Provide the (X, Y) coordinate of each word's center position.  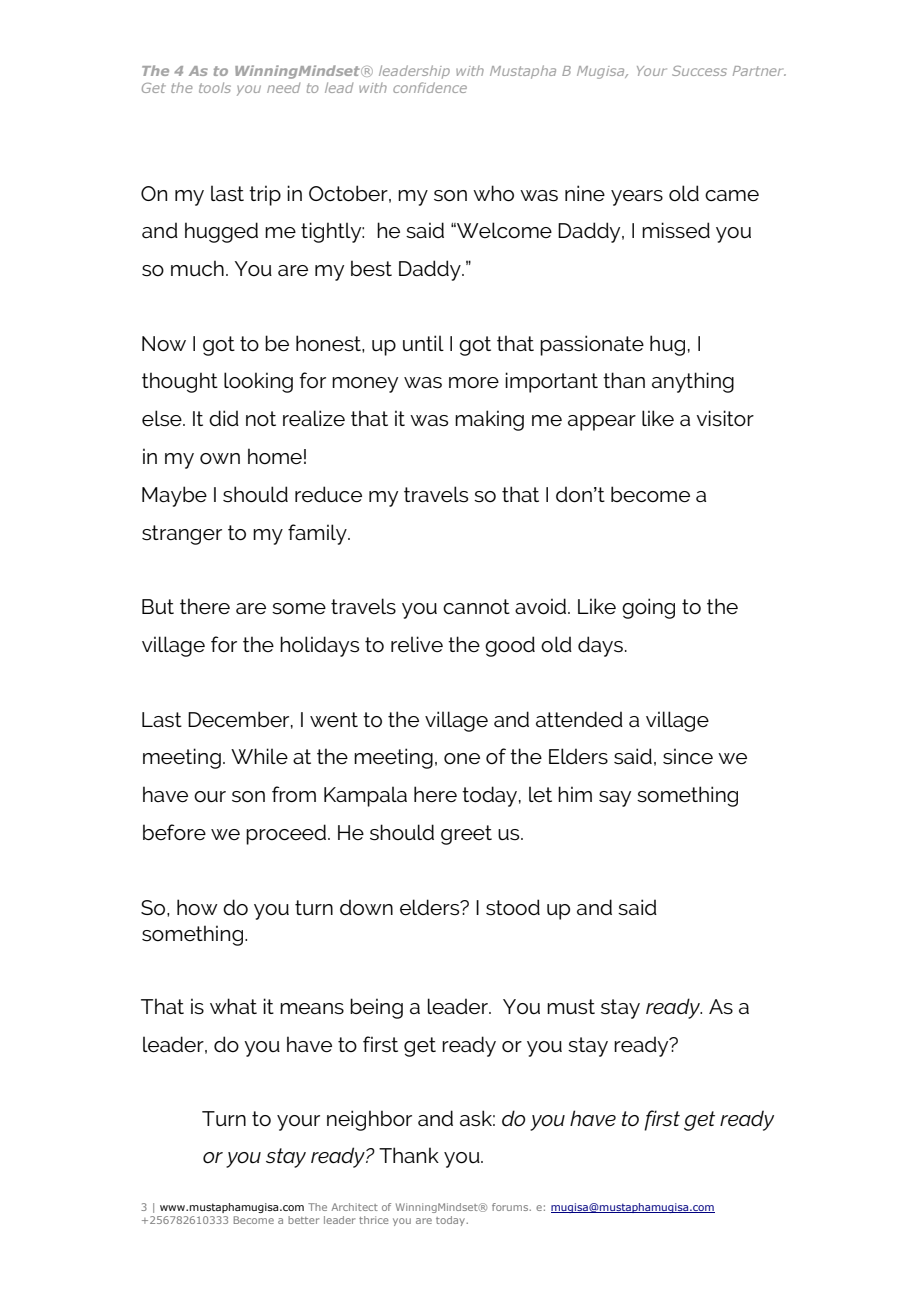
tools (215, 87)
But (158, 607)
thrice (374, 1220)
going (648, 608)
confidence (430, 87)
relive (417, 644)
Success (699, 71)
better (303, 1220)
